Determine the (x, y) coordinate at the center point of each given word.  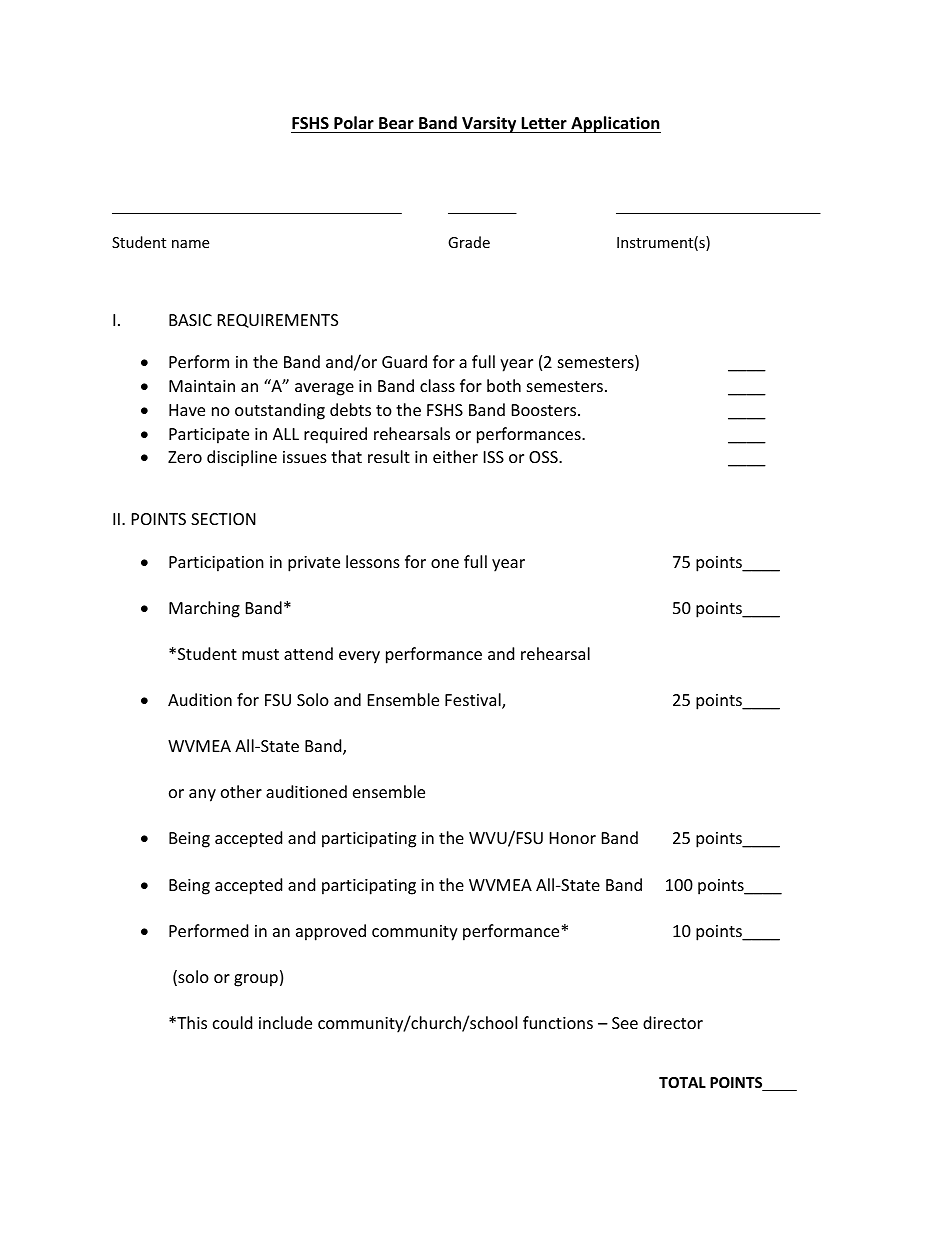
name (190, 244)
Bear (396, 125)
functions (558, 1022)
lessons (373, 561)
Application (615, 124)
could (232, 1022)
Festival (474, 701)
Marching (204, 609)
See (625, 1023)
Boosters (545, 410)
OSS (544, 457)
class (437, 385)
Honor (573, 838)
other (241, 791)
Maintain (202, 386)
